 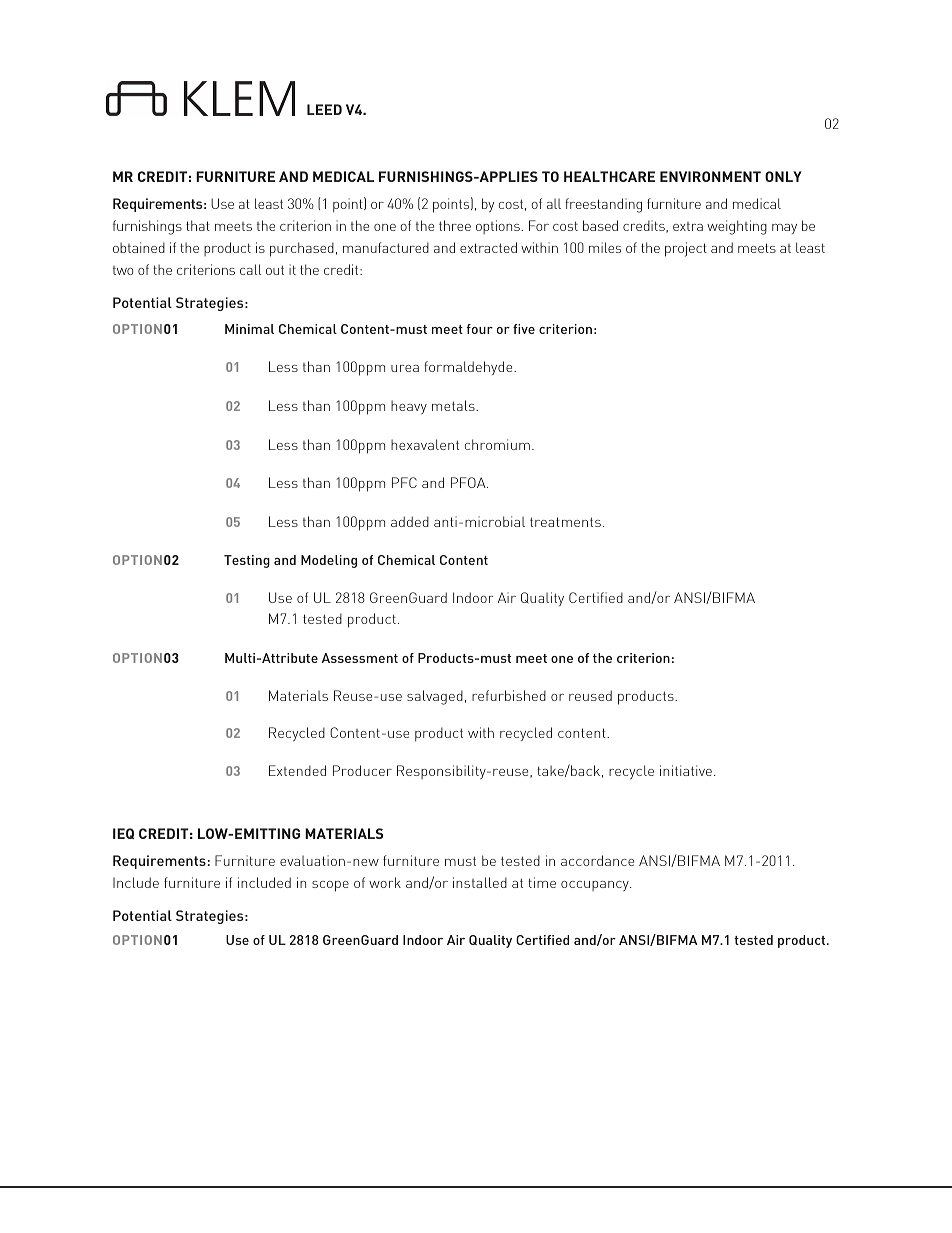 What do you see at coordinates (710, 176) in the page?
I see `ENVIRONMENT` at bounding box center [710, 176].
